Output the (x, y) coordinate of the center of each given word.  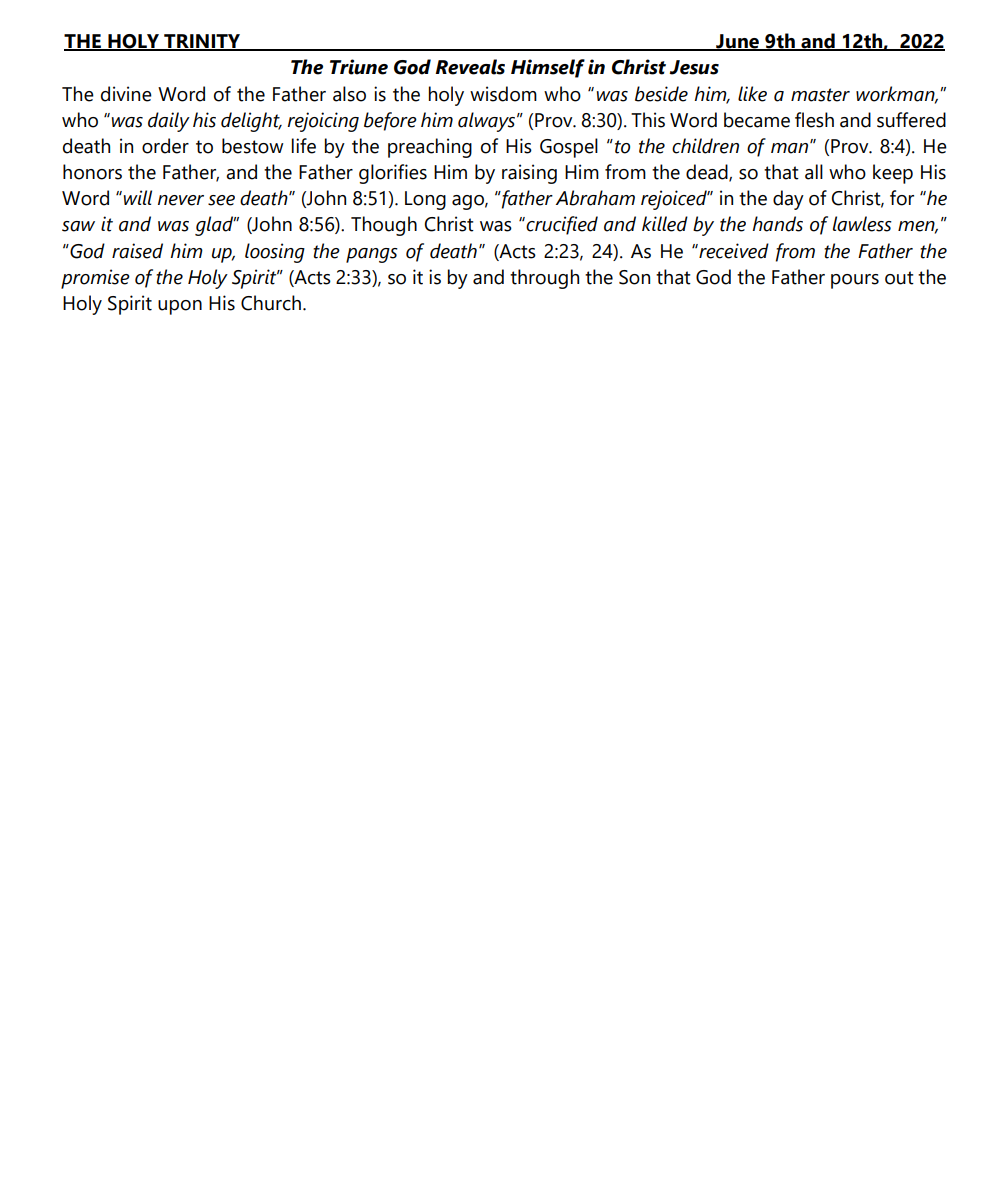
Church (271, 303)
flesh (814, 120)
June (737, 42)
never (181, 200)
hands (777, 224)
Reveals (470, 67)
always (488, 122)
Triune (359, 67)
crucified (561, 225)
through (544, 279)
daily (169, 122)
